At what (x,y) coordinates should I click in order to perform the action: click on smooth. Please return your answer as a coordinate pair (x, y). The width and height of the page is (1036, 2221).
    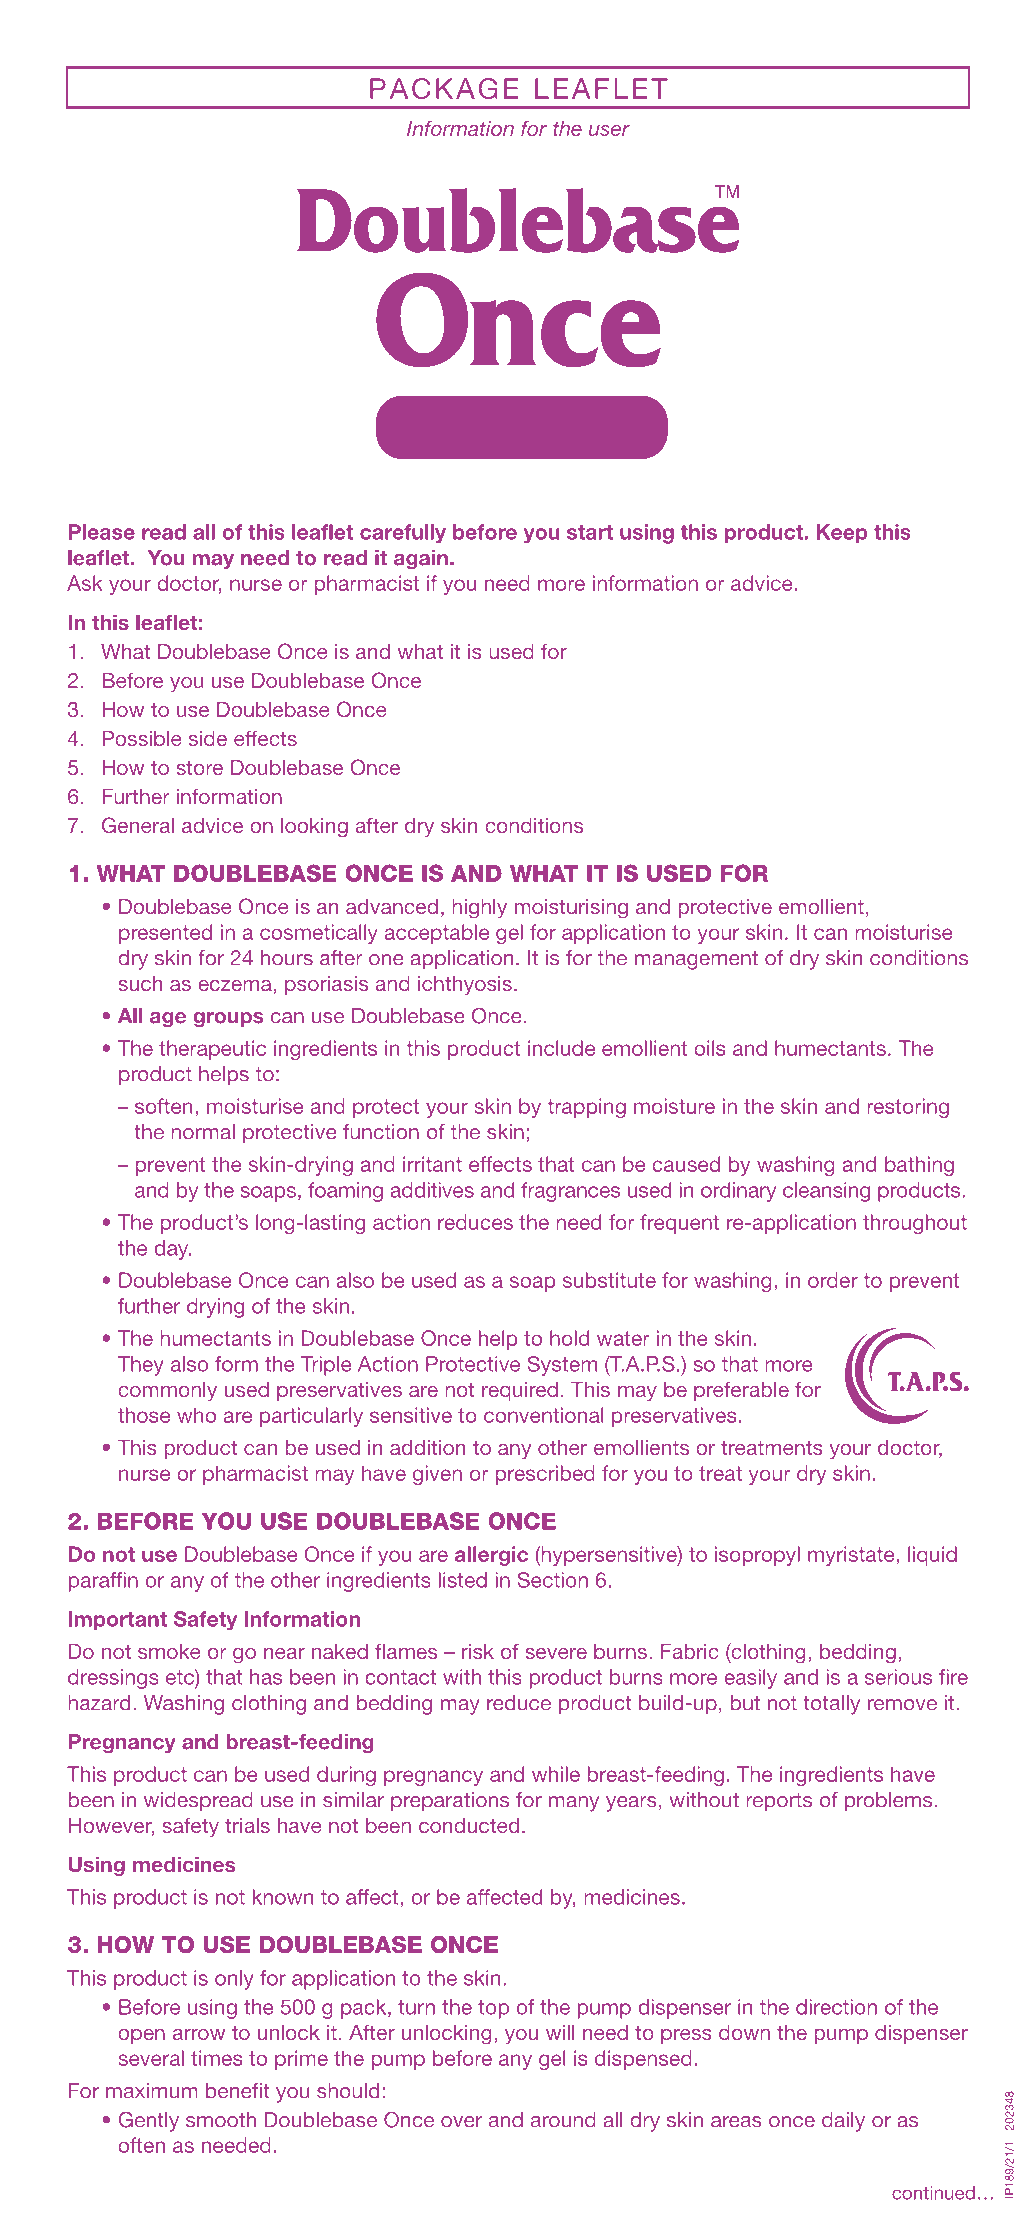
    Looking at the image, I should click on (221, 2120).
